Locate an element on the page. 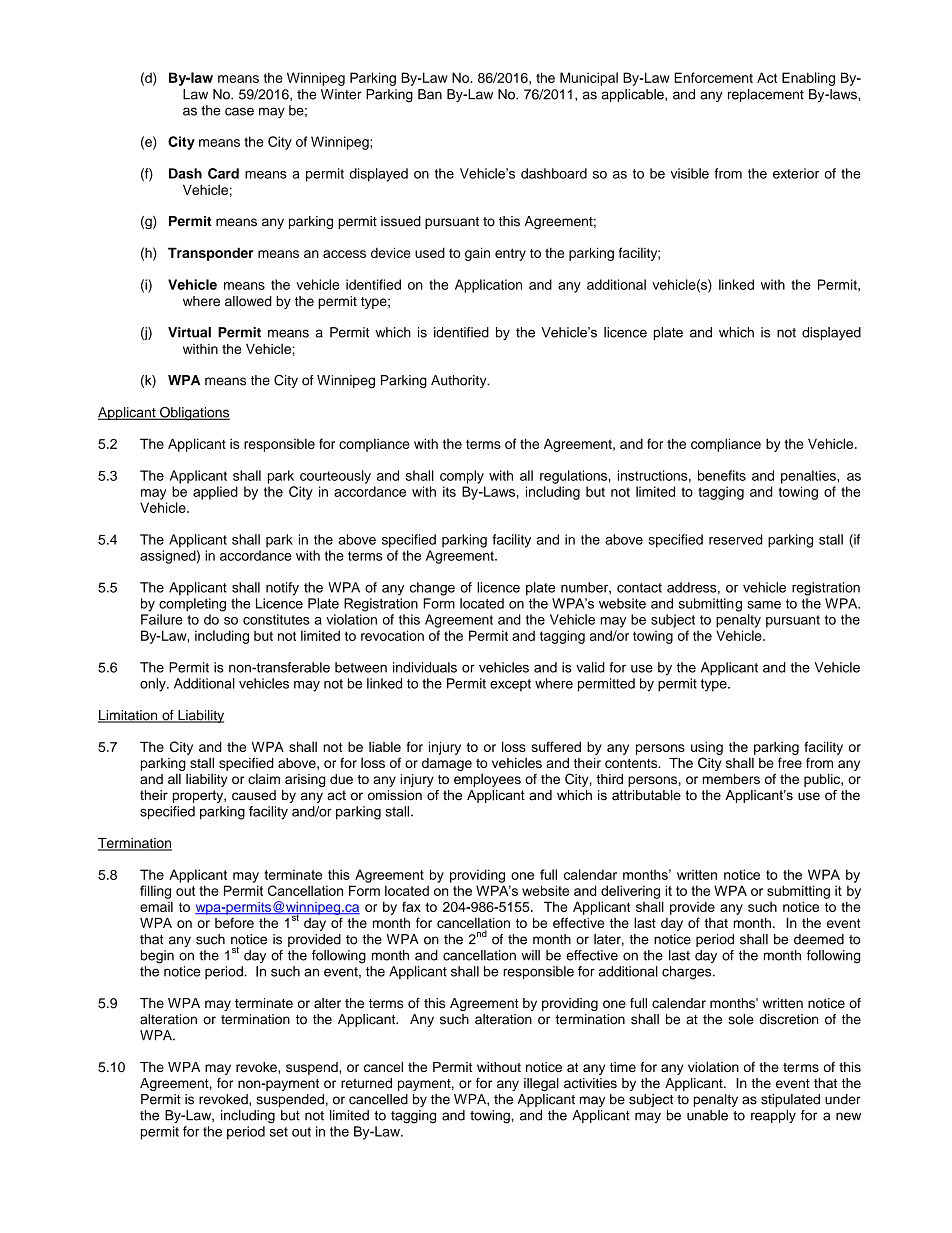  benefits is located at coordinates (722, 475).
